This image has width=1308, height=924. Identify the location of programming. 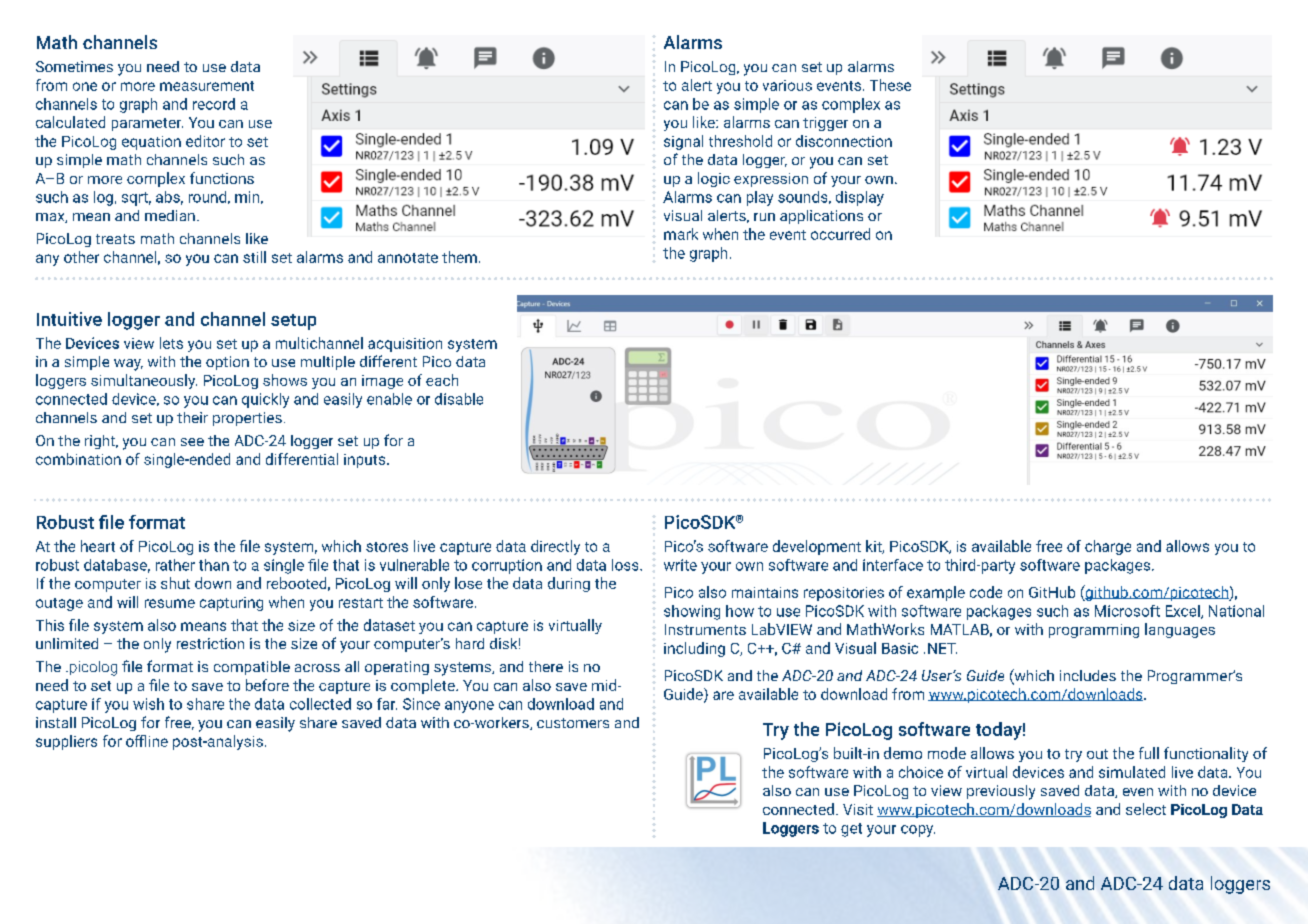
(1094, 631).
